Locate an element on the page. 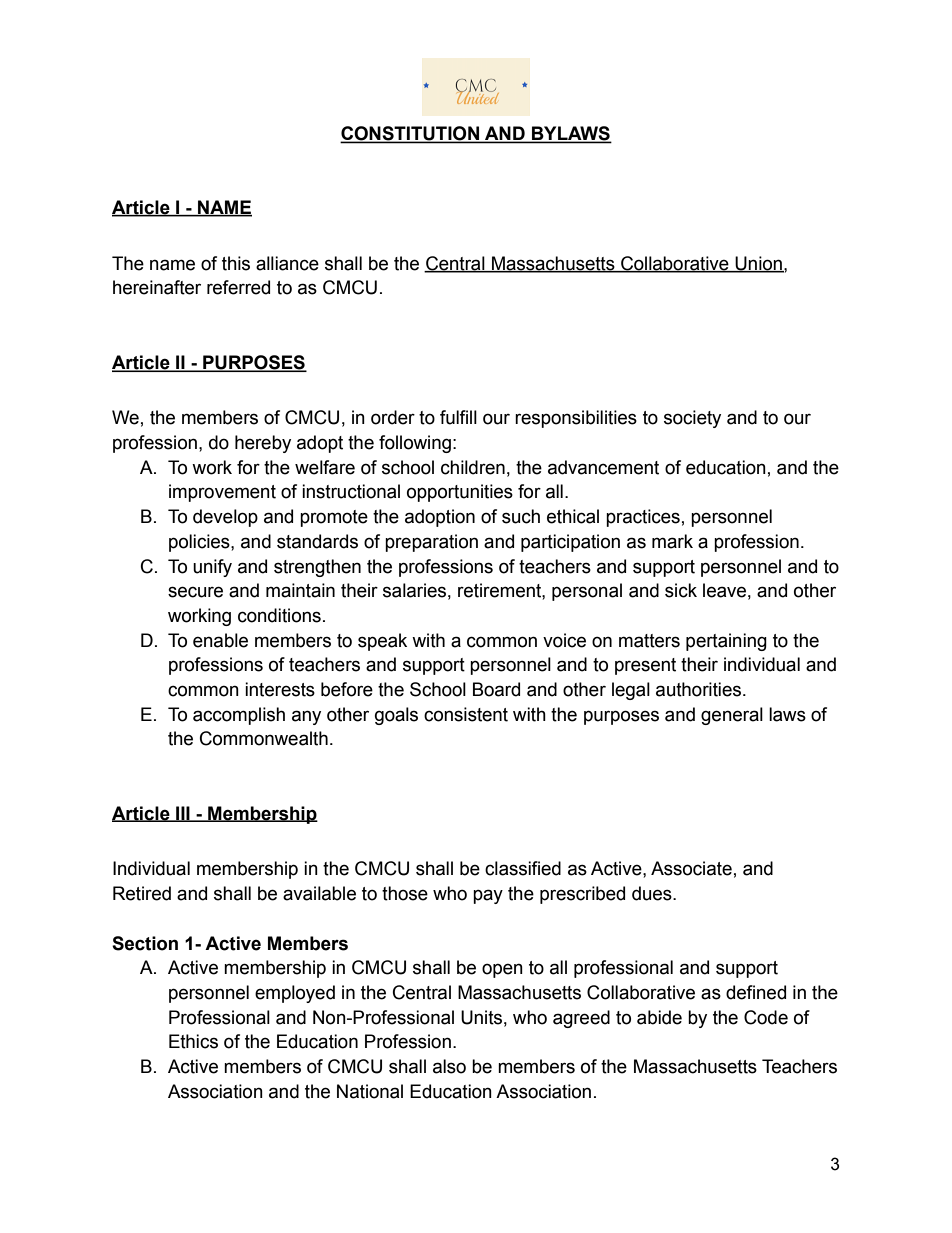  hereby is located at coordinates (263, 444).
